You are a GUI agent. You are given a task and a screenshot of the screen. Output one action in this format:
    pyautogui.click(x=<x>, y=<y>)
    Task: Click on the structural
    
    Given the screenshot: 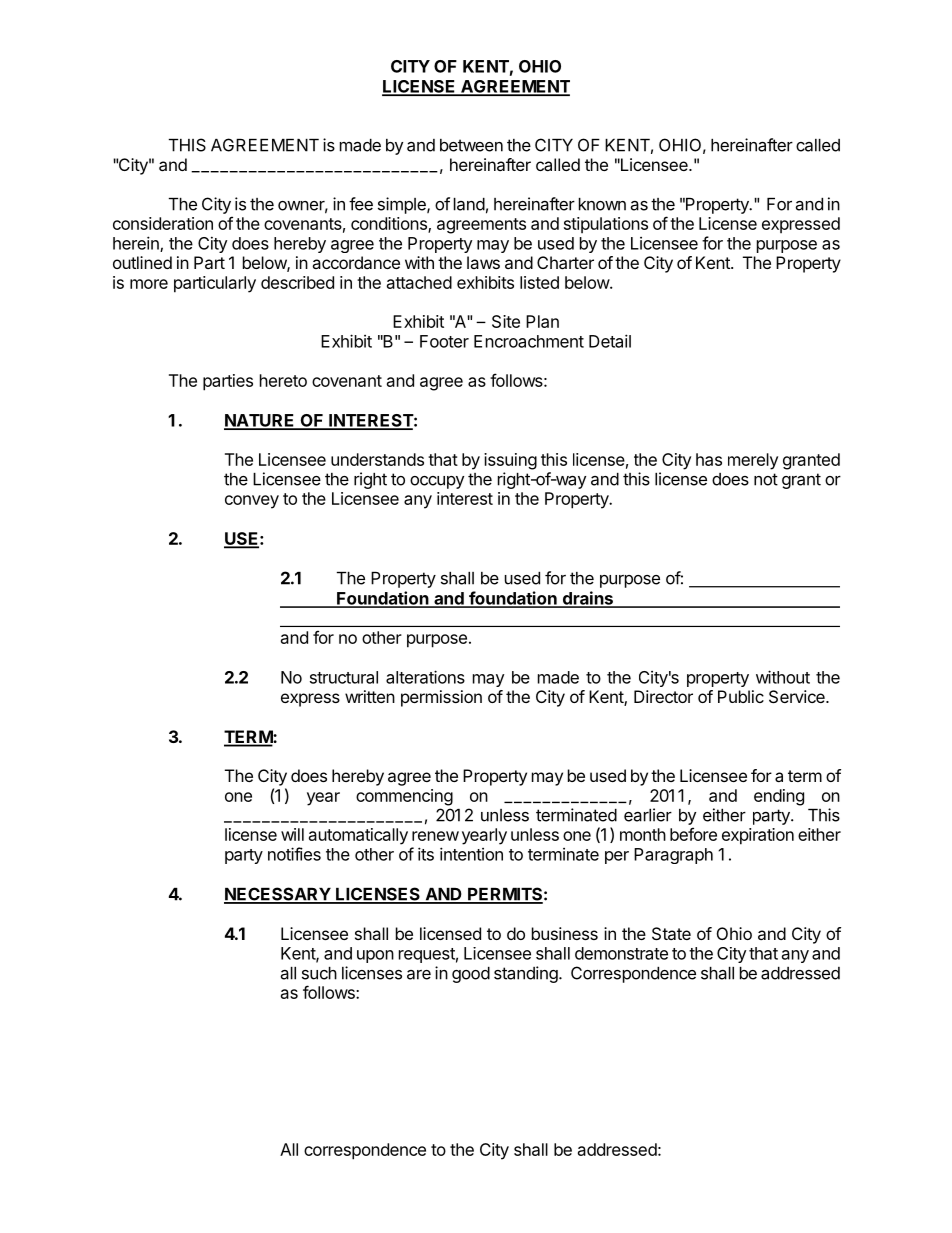 What is the action you would take?
    pyautogui.click(x=344, y=677)
